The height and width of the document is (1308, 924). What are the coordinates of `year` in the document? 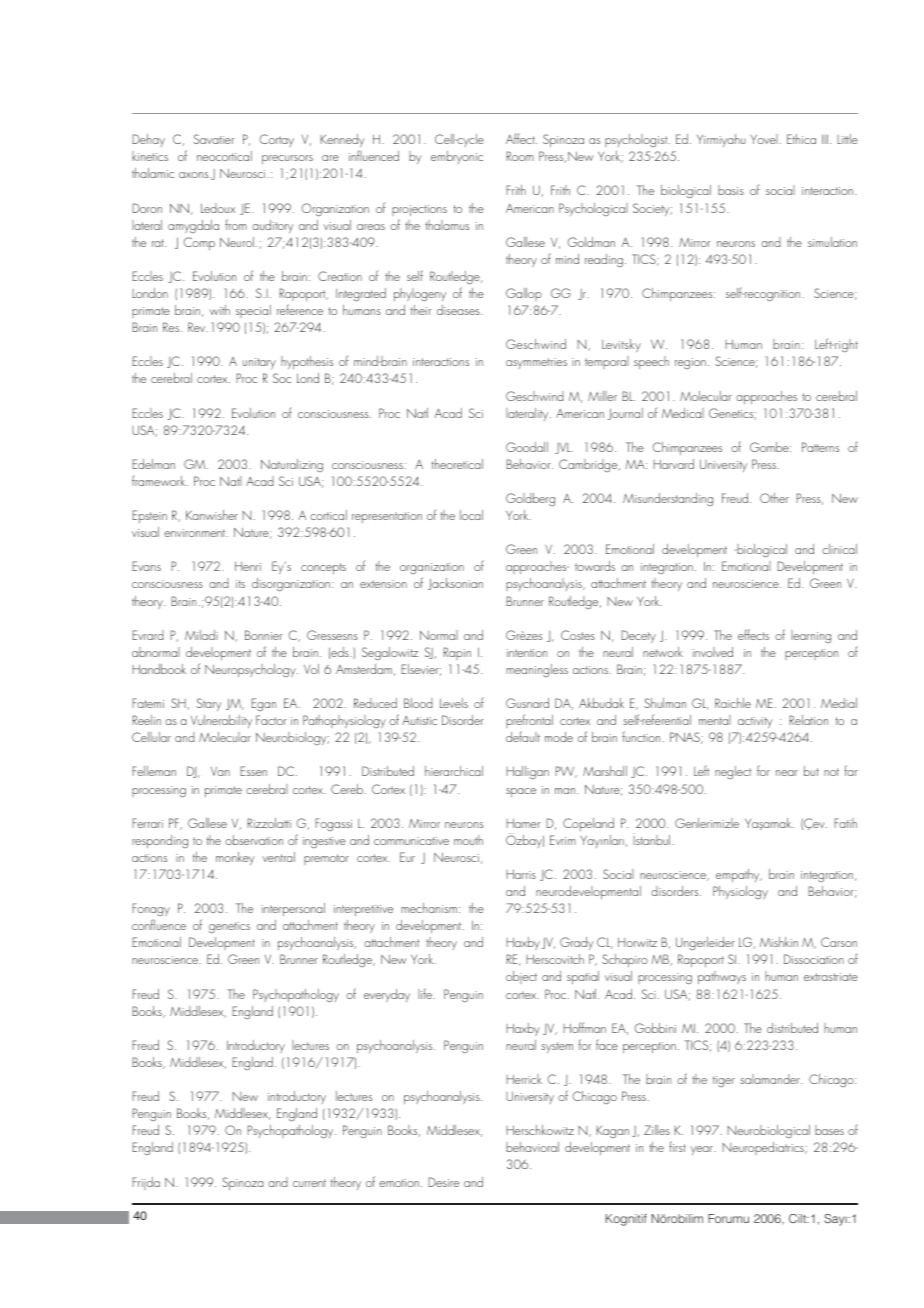 It's located at (702, 1150).
